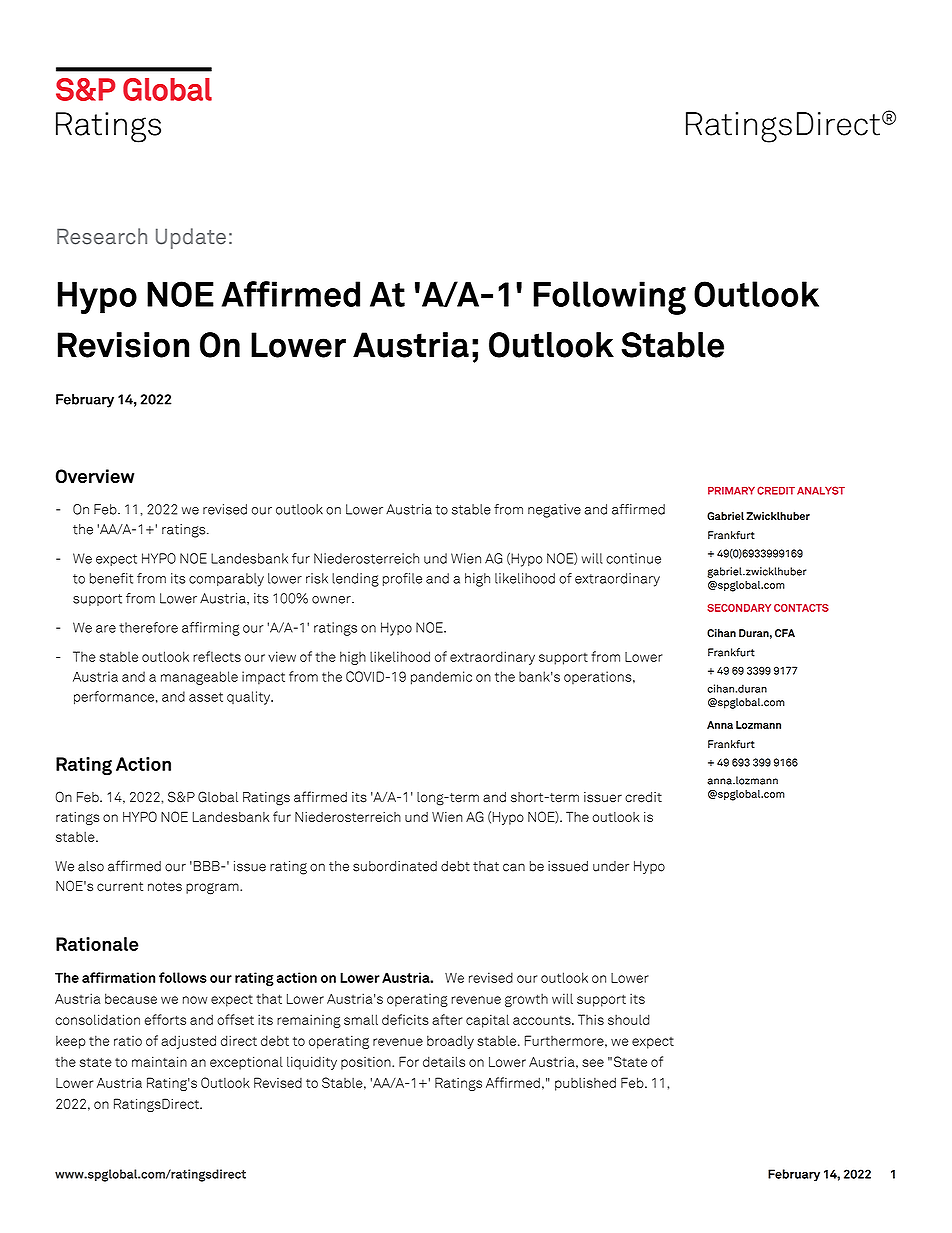 This image has height=1233, width=952. What do you see at coordinates (159, 1061) in the image?
I see `maintain` at bounding box center [159, 1061].
